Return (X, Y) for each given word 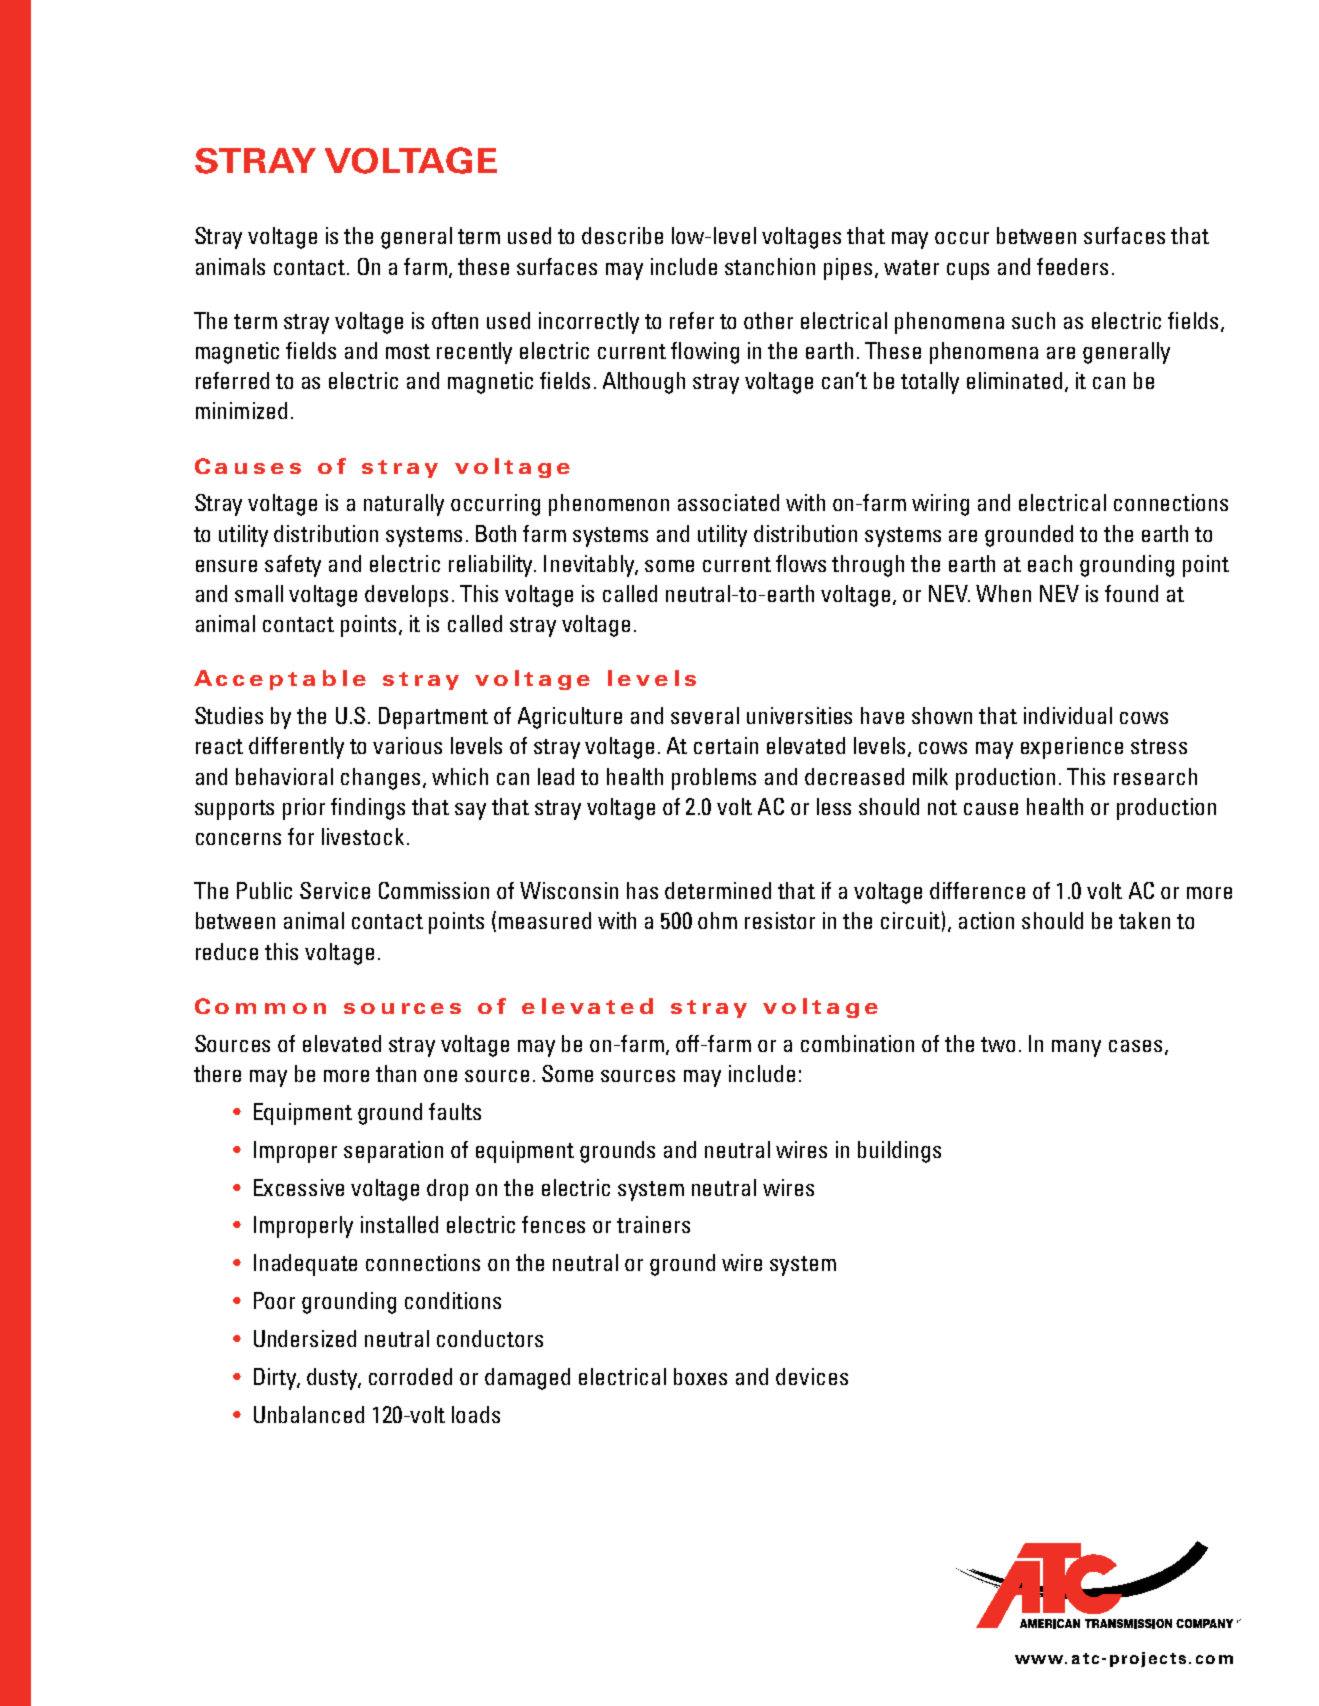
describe (622, 235)
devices (812, 1376)
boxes (700, 1376)
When (1003, 593)
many (1076, 1048)
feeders (1072, 266)
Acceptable (280, 680)
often (455, 320)
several (705, 715)
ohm (717, 920)
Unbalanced (309, 1414)
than (396, 1073)
